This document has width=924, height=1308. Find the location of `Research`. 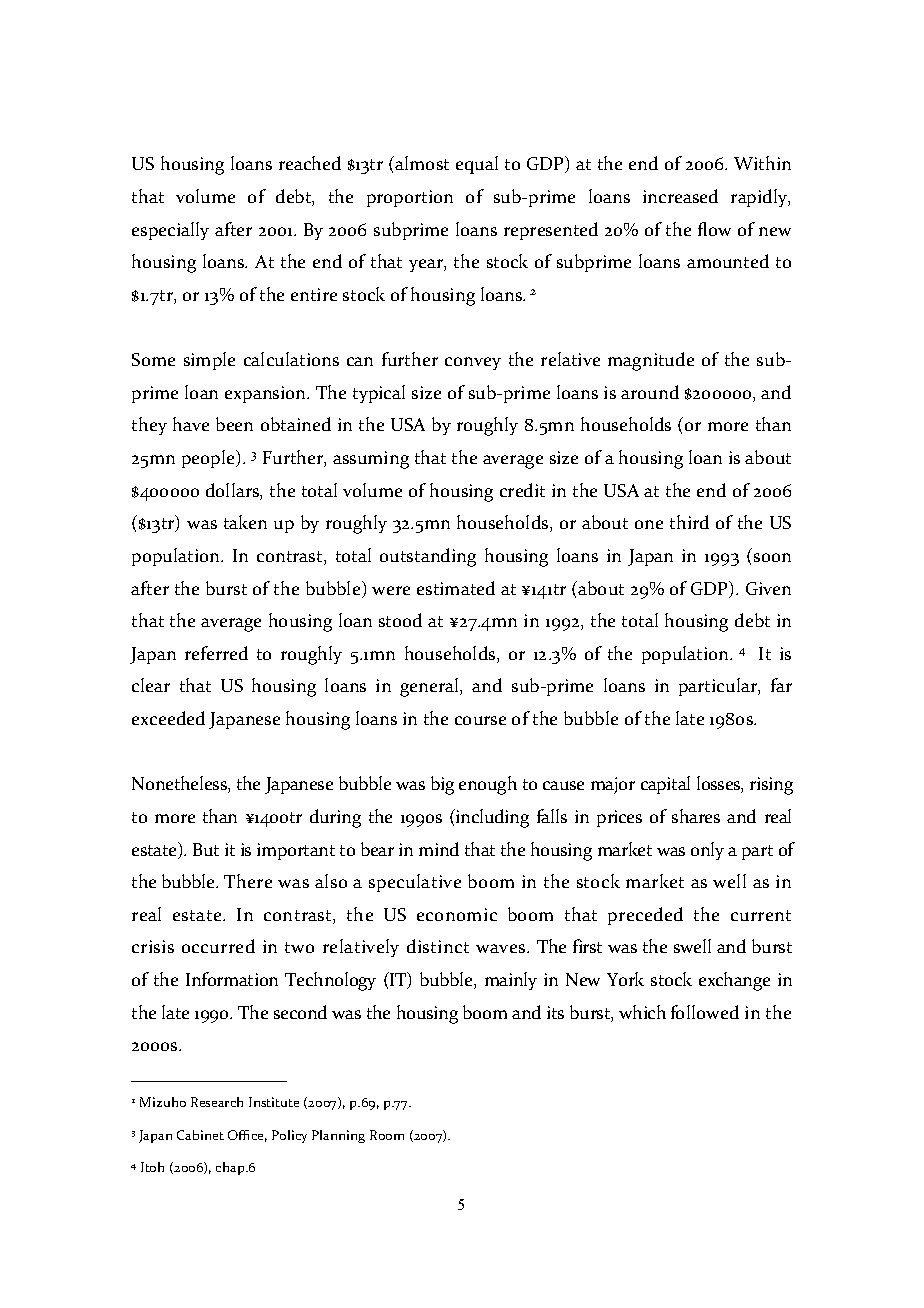

Research is located at coordinates (217, 1102).
